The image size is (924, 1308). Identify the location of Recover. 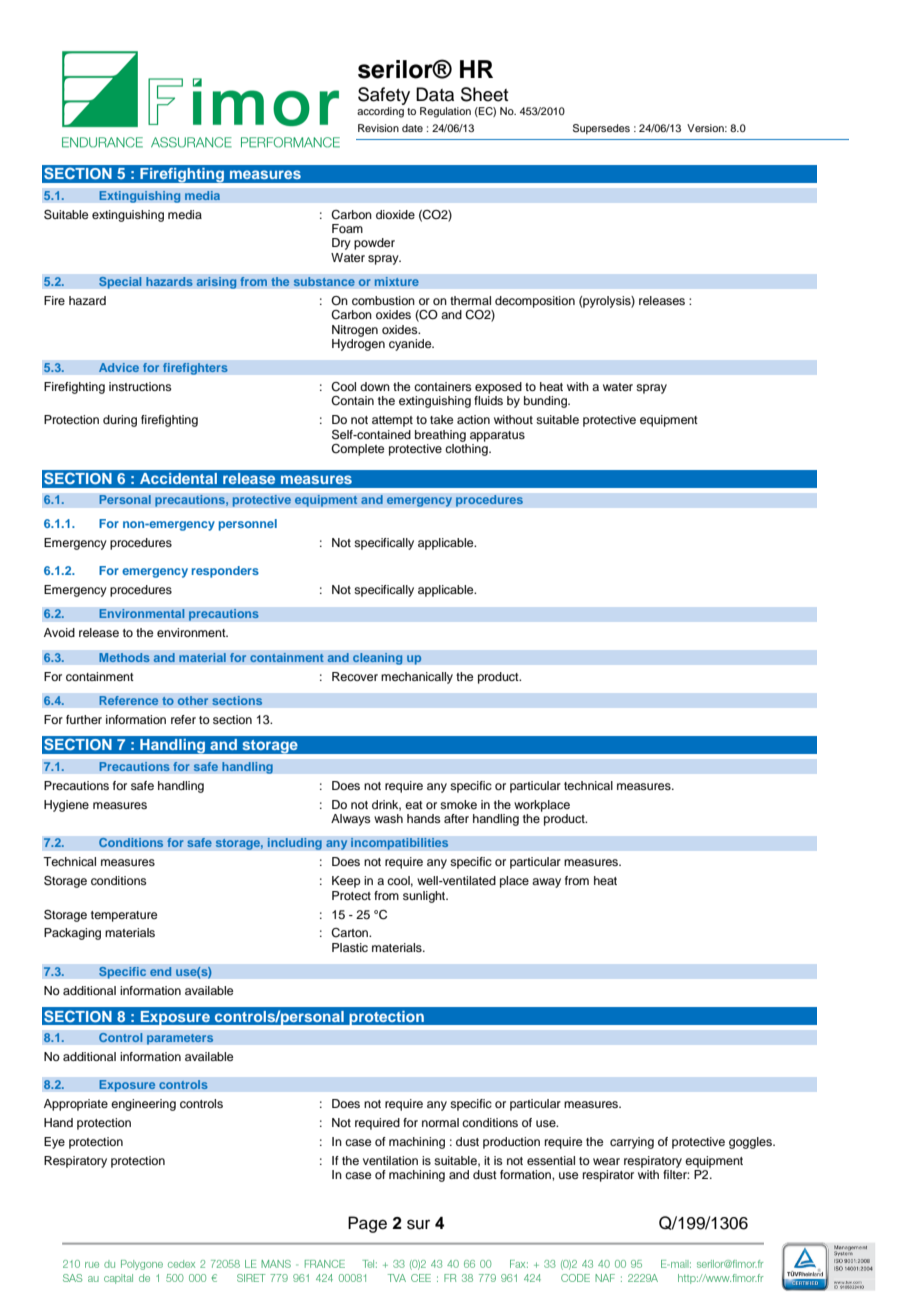
(355, 676).
